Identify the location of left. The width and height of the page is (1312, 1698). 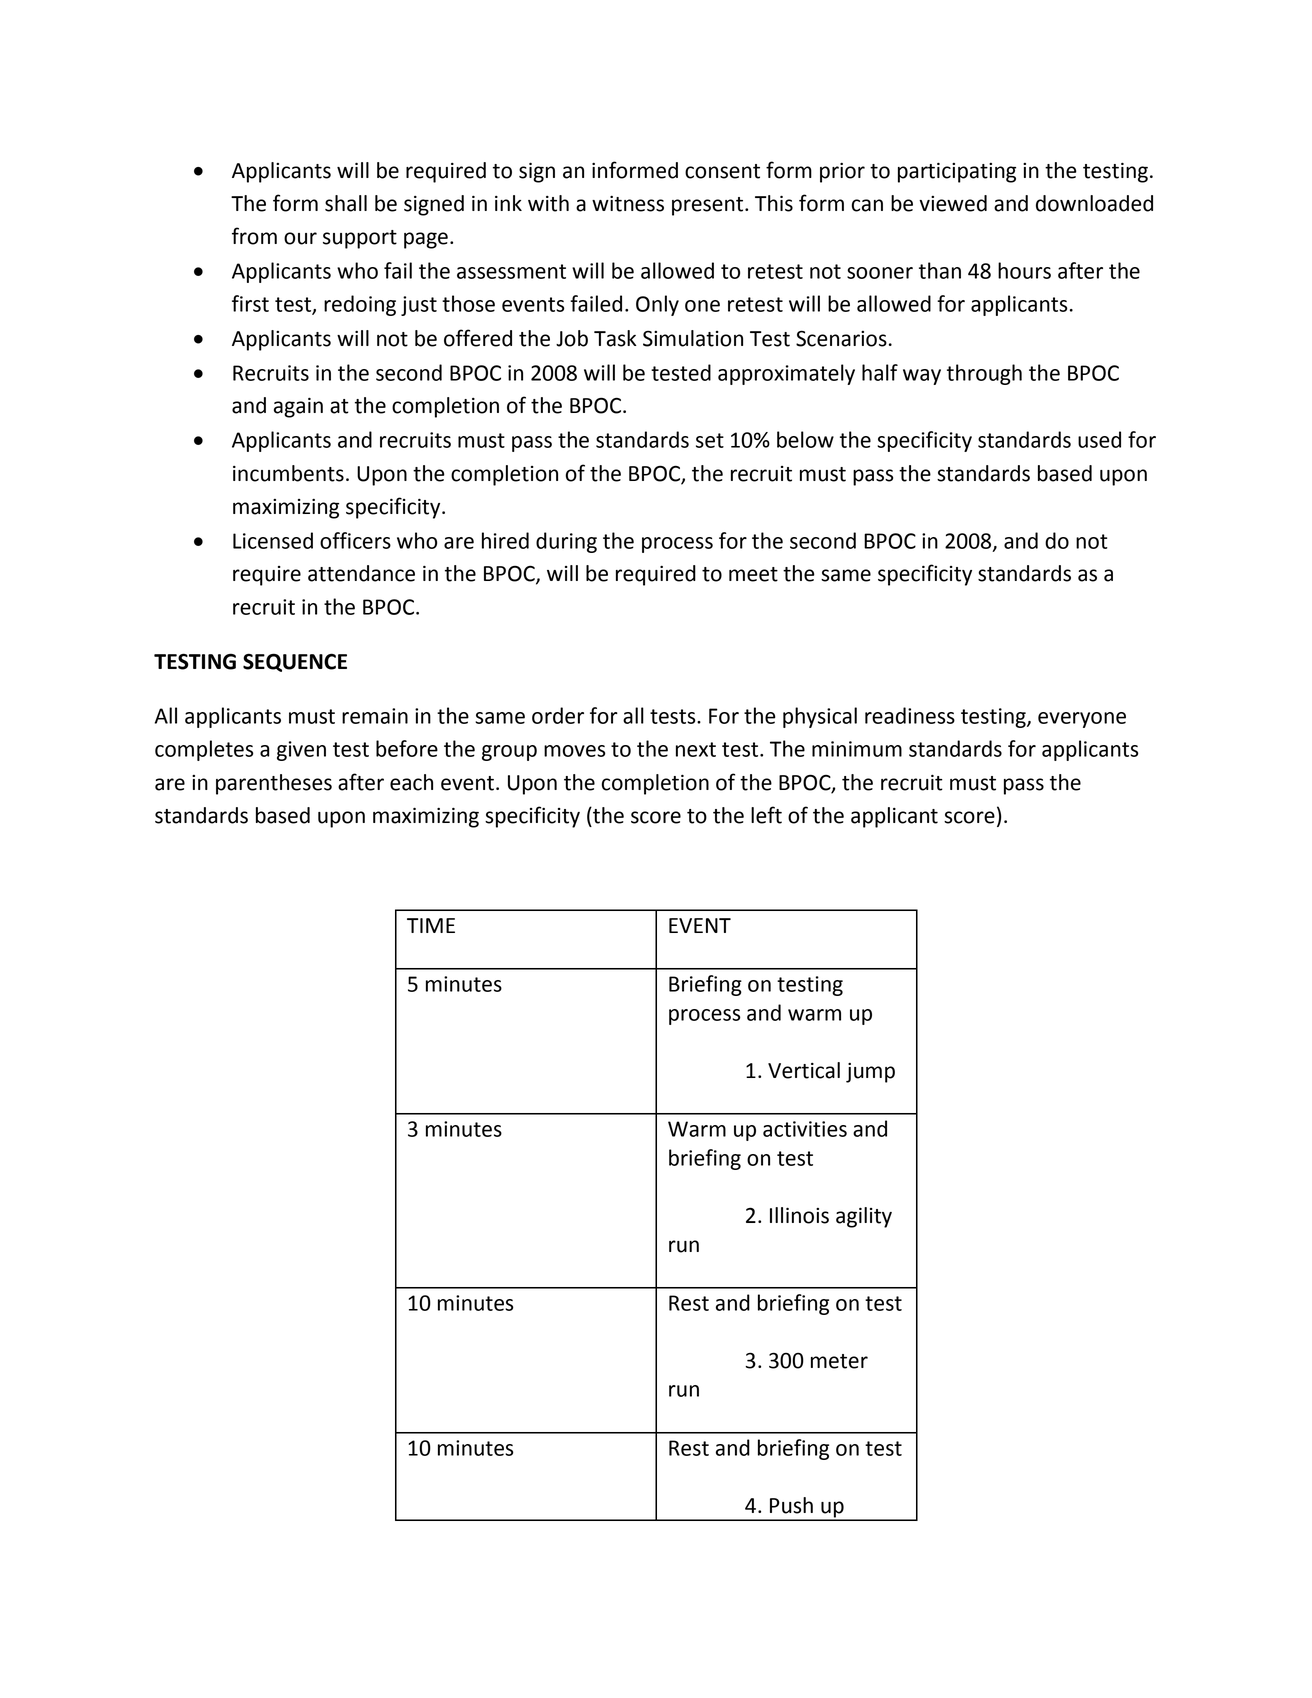
(766, 815).
